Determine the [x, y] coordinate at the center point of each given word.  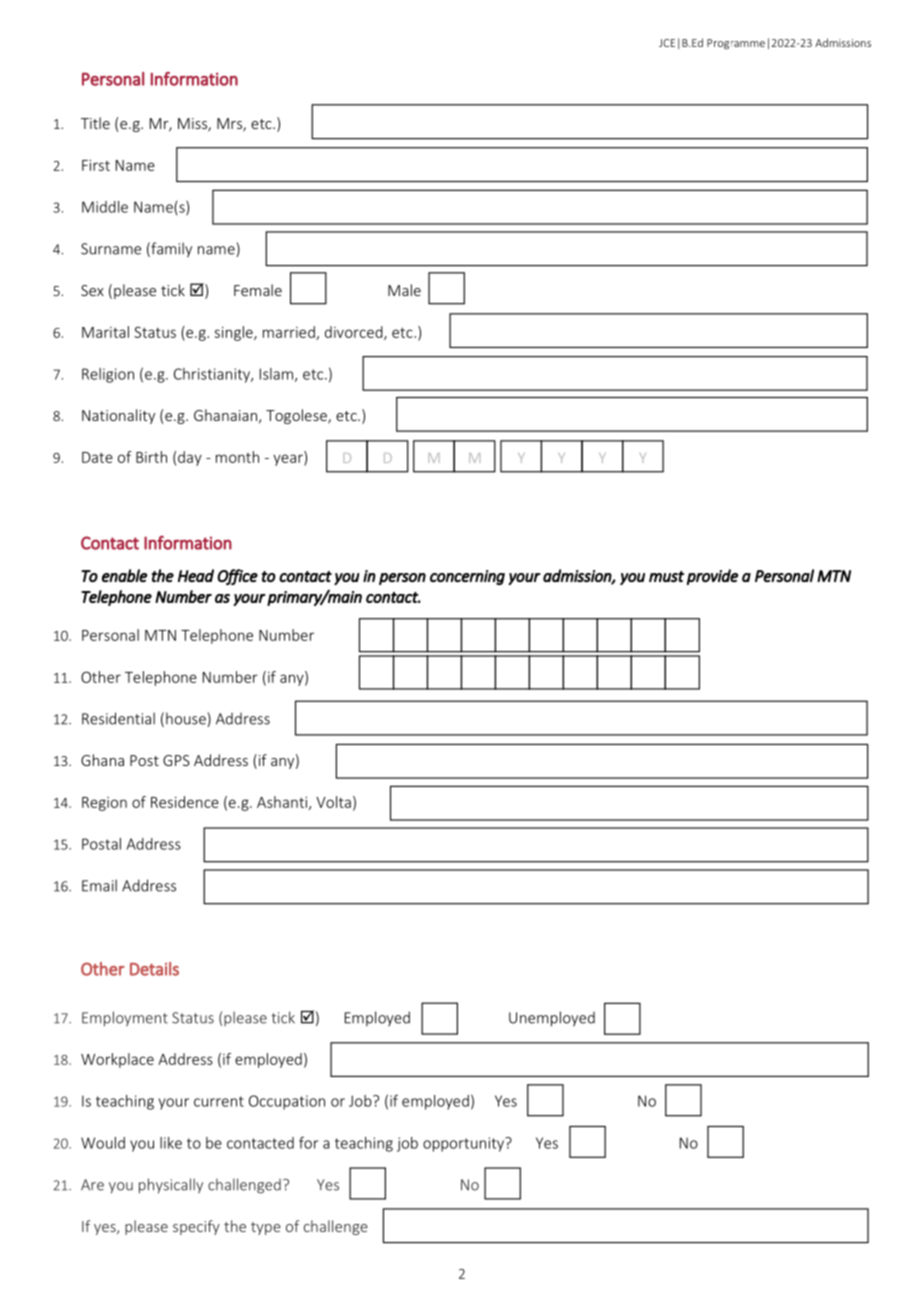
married [290, 333]
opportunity [465, 1144]
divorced [355, 333]
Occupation [287, 1102]
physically [171, 1186]
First [96, 165]
